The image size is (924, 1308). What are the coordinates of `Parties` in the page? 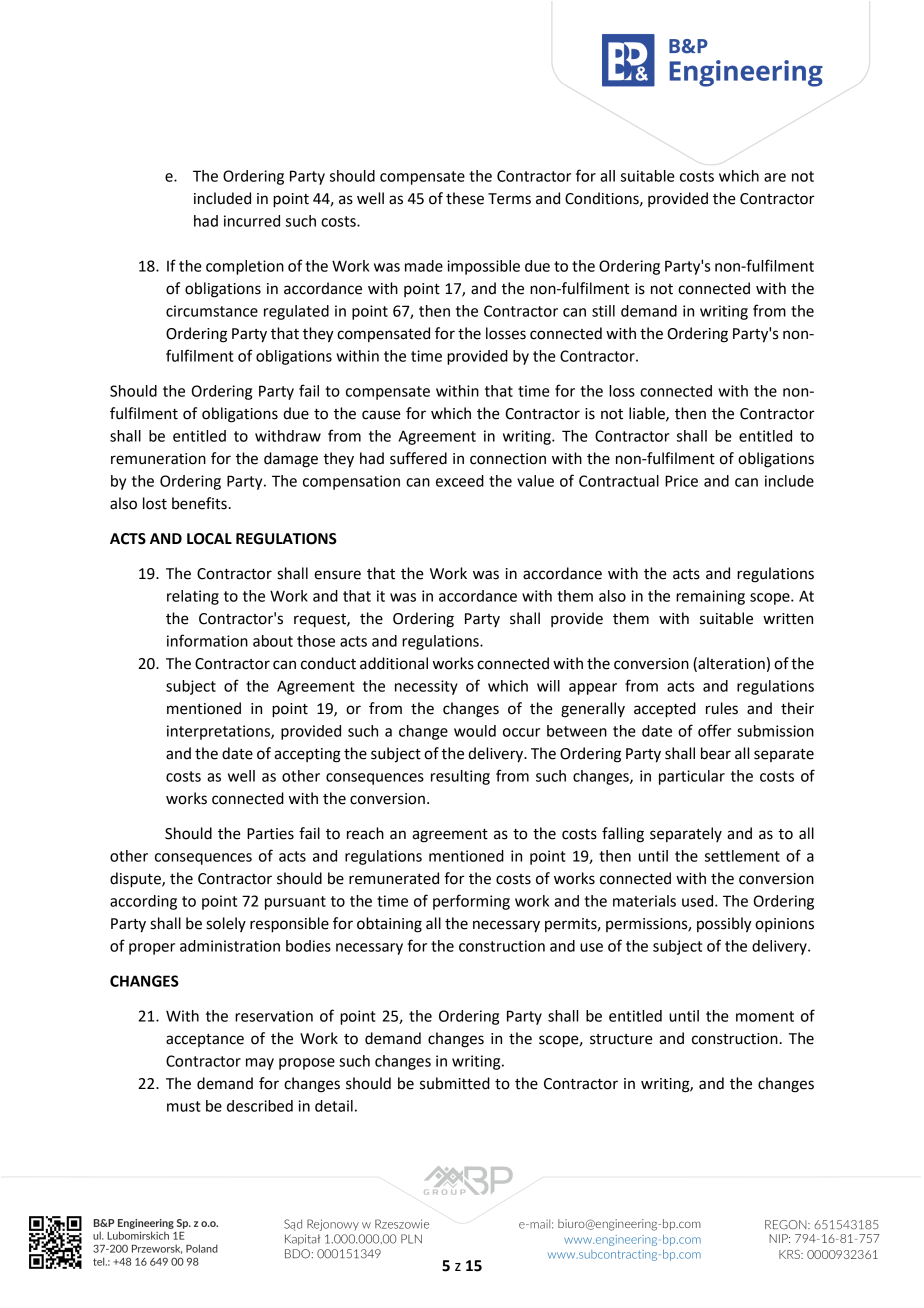 It's located at (270, 834).
